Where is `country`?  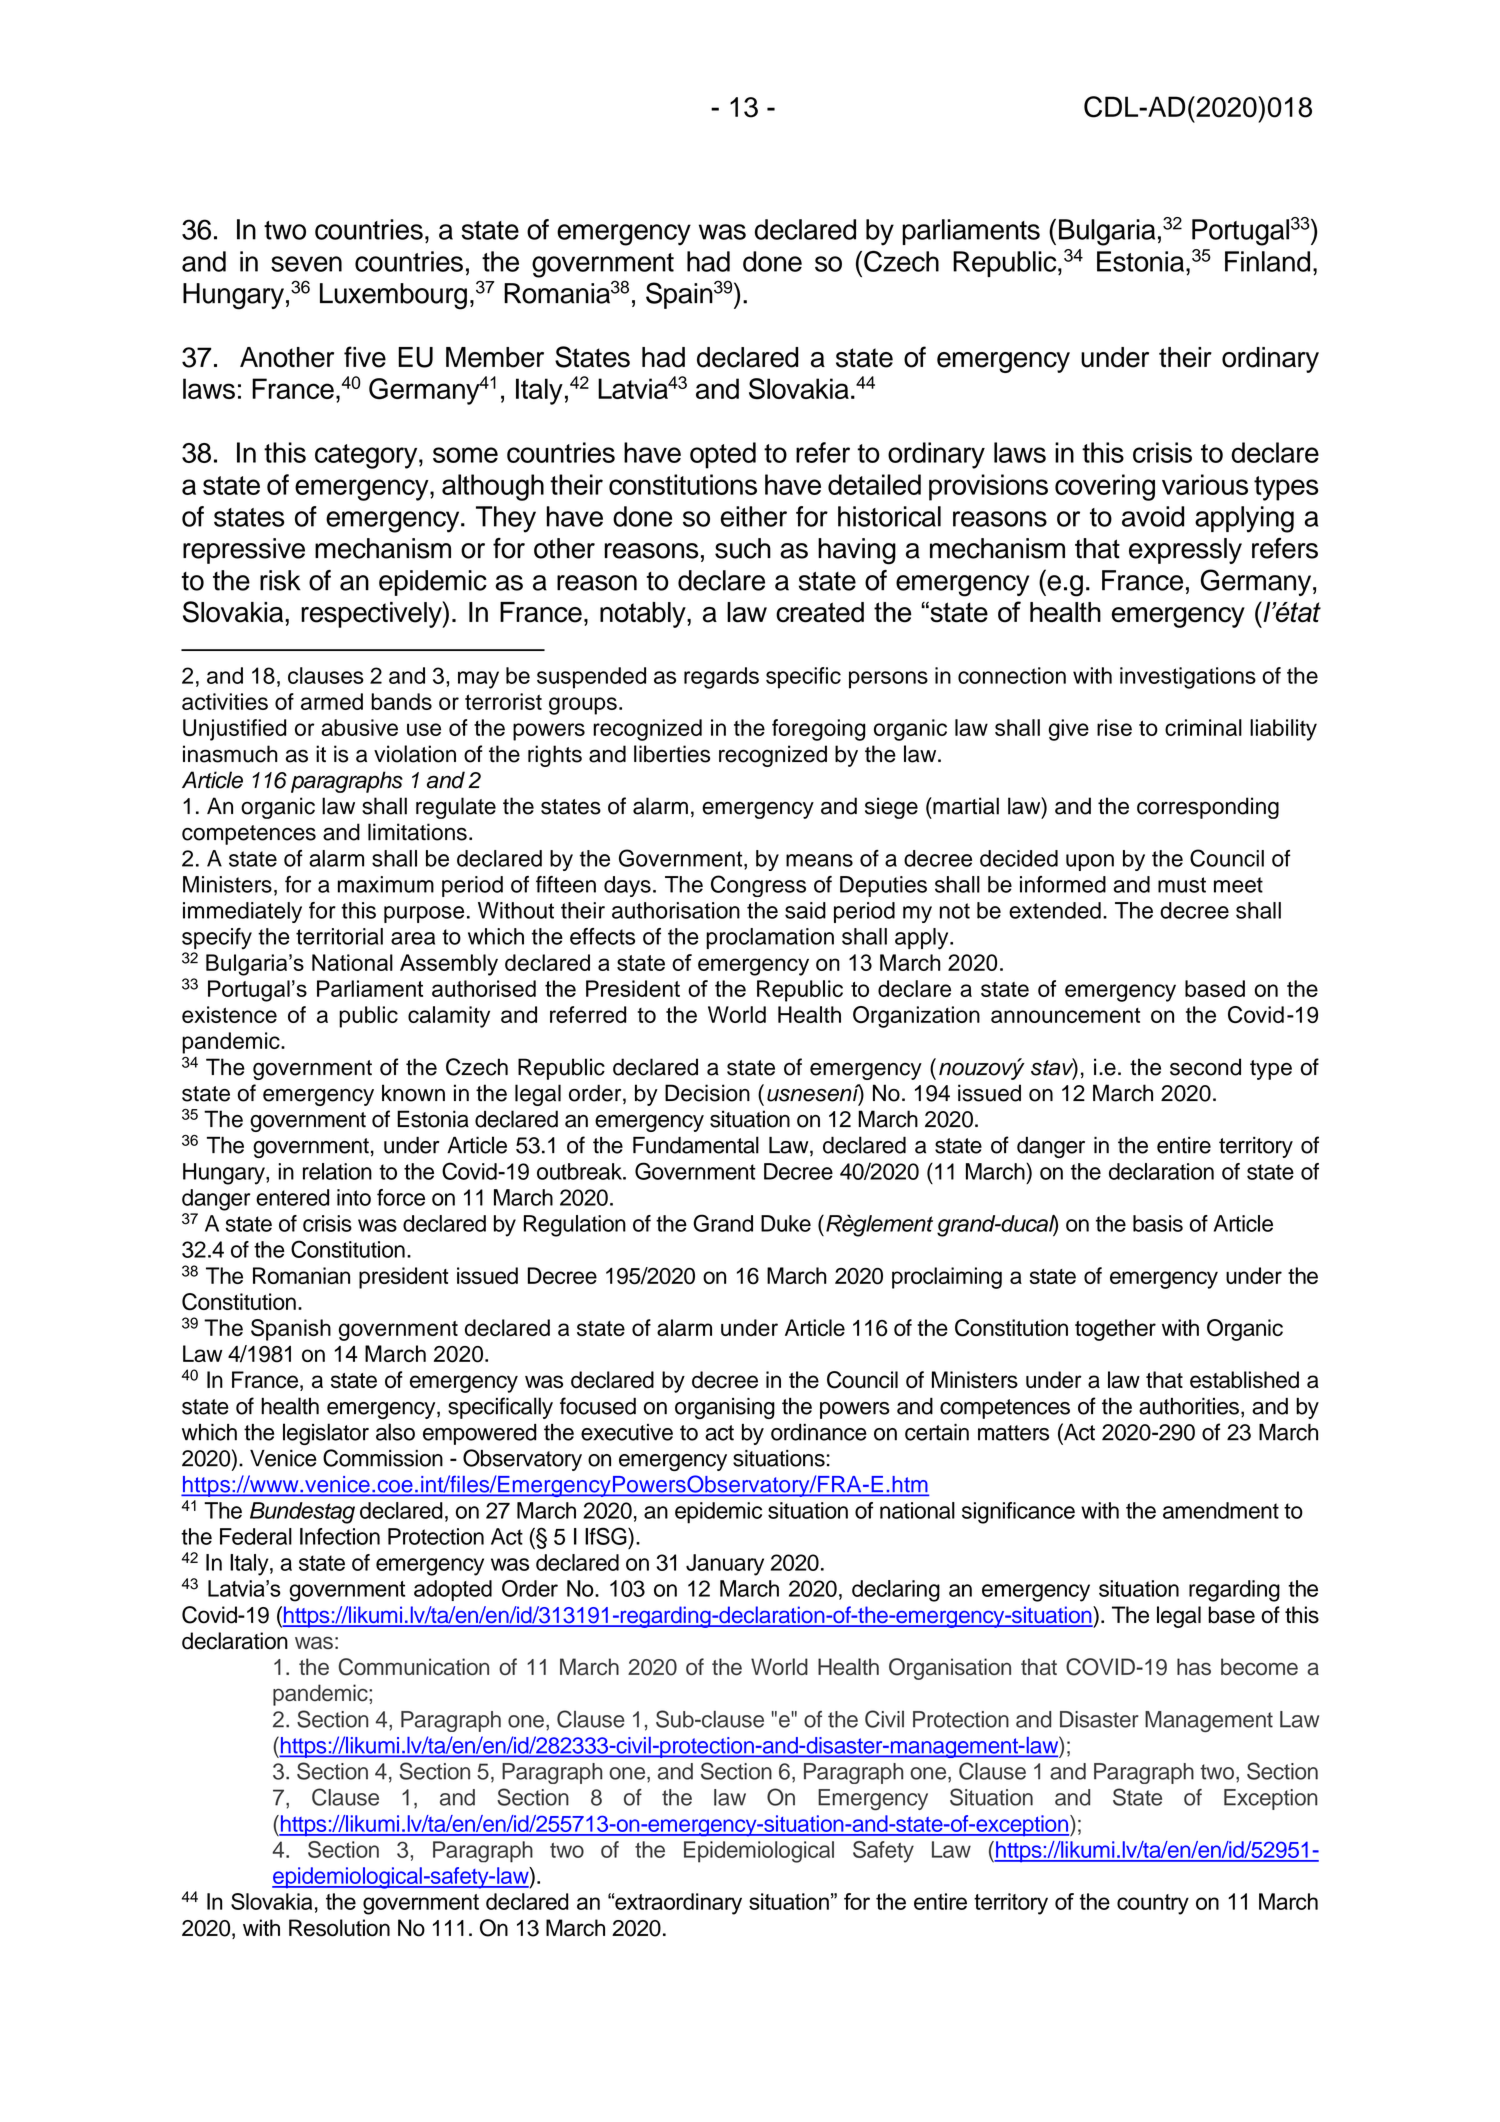
country is located at coordinates (1153, 1904).
